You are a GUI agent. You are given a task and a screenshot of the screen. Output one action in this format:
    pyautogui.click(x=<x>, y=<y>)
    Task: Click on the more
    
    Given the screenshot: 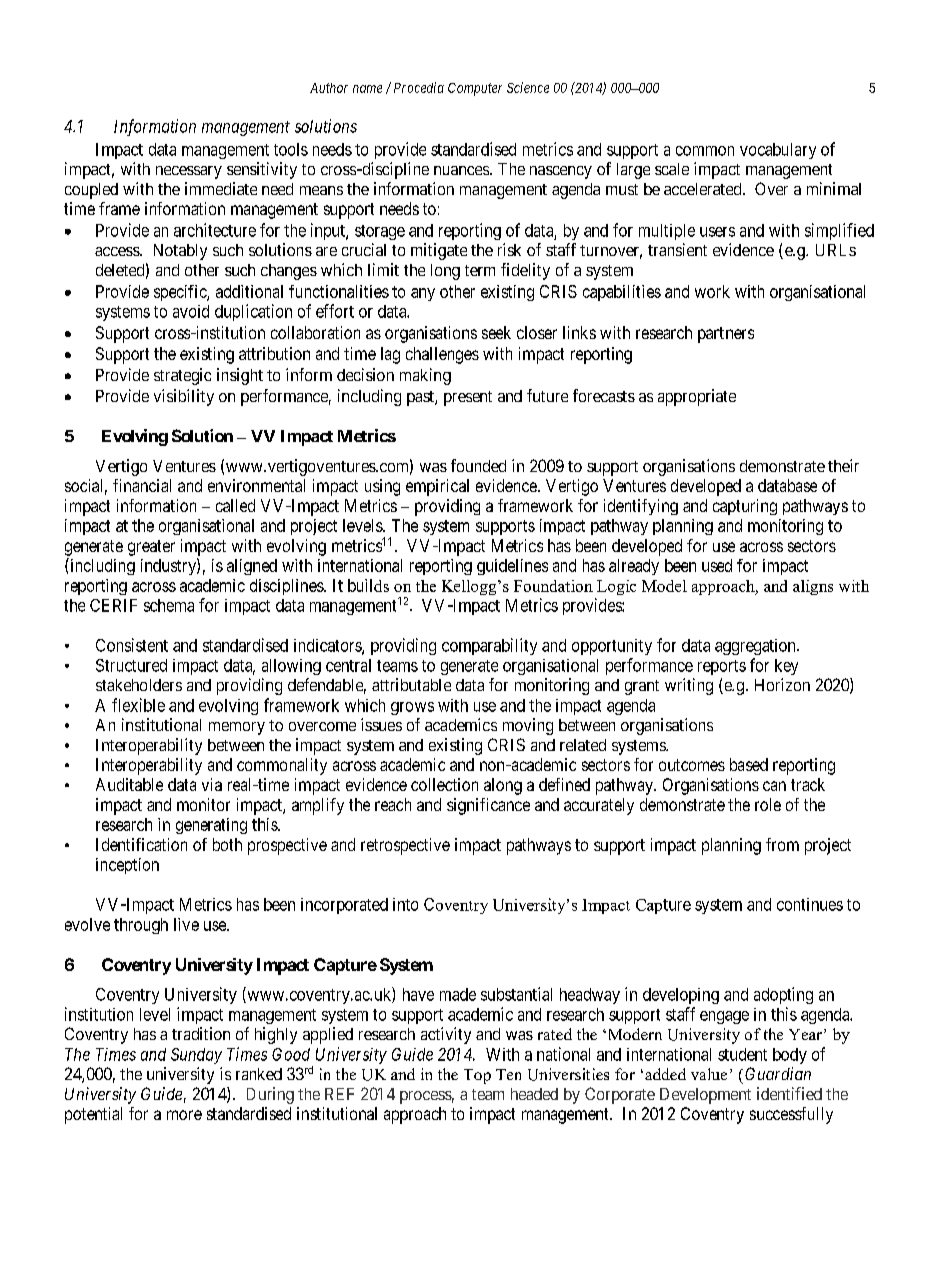 What is the action you would take?
    pyautogui.click(x=184, y=1115)
